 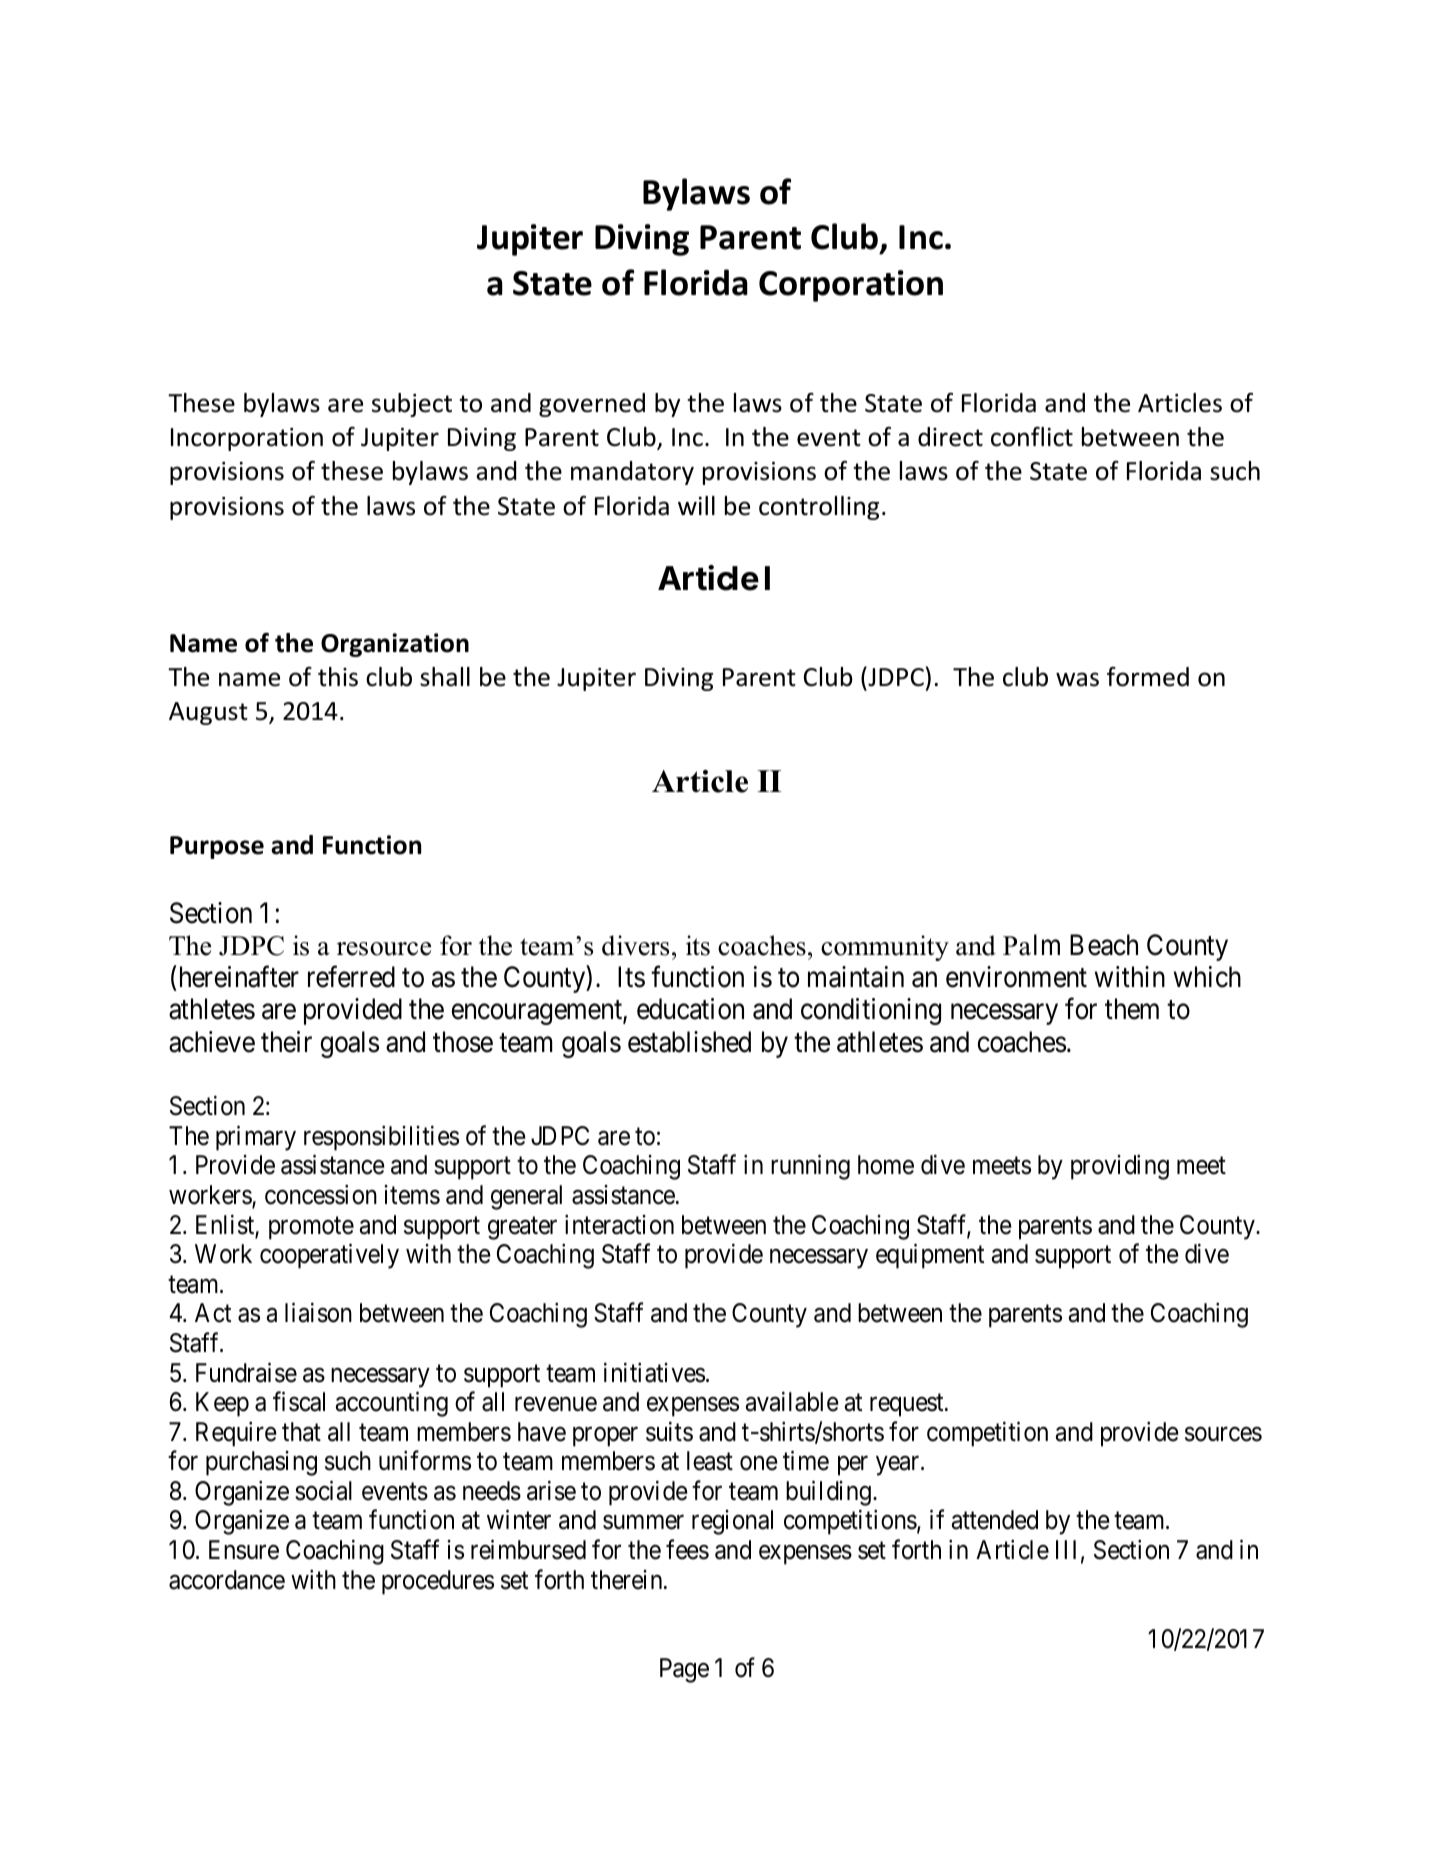 I want to click on conflict, so click(x=1032, y=437).
